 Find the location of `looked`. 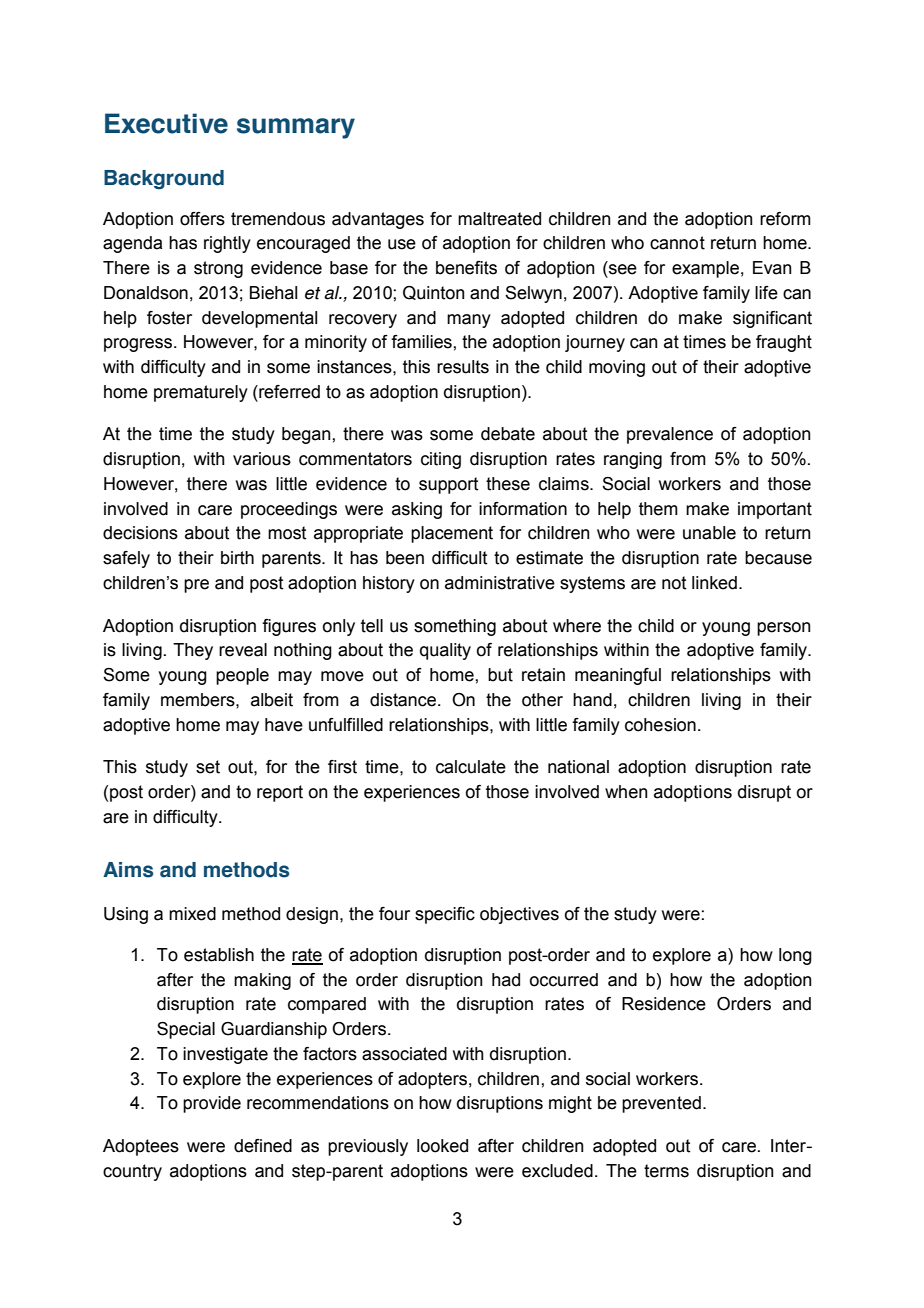

looked is located at coordinates (442, 1146).
